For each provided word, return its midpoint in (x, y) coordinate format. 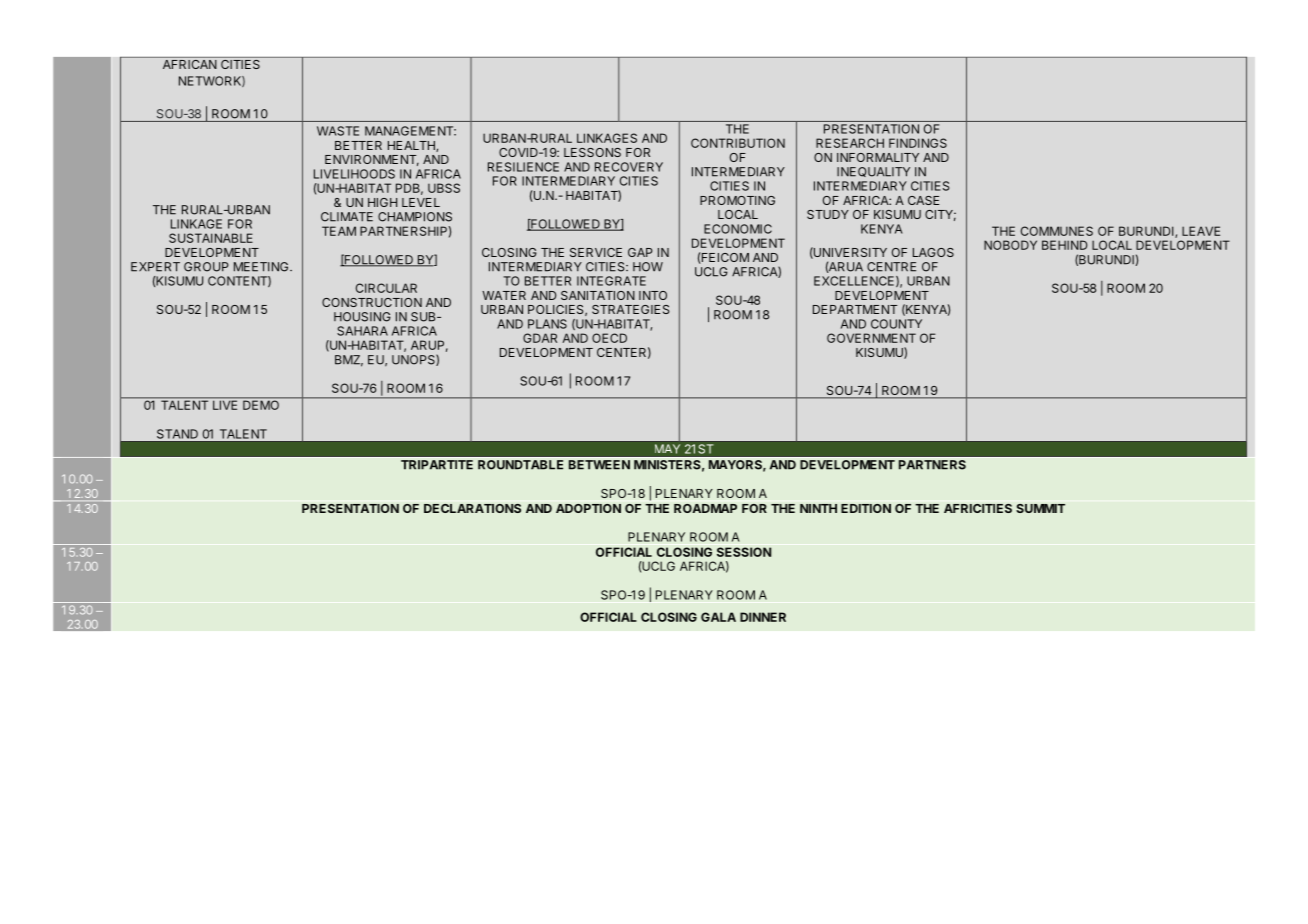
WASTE (338, 131)
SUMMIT (1040, 508)
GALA (718, 617)
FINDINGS (918, 143)
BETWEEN (599, 465)
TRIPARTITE (437, 465)
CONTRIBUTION (738, 143)
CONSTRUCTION (372, 302)
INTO (653, 295)
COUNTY (896, 324)
